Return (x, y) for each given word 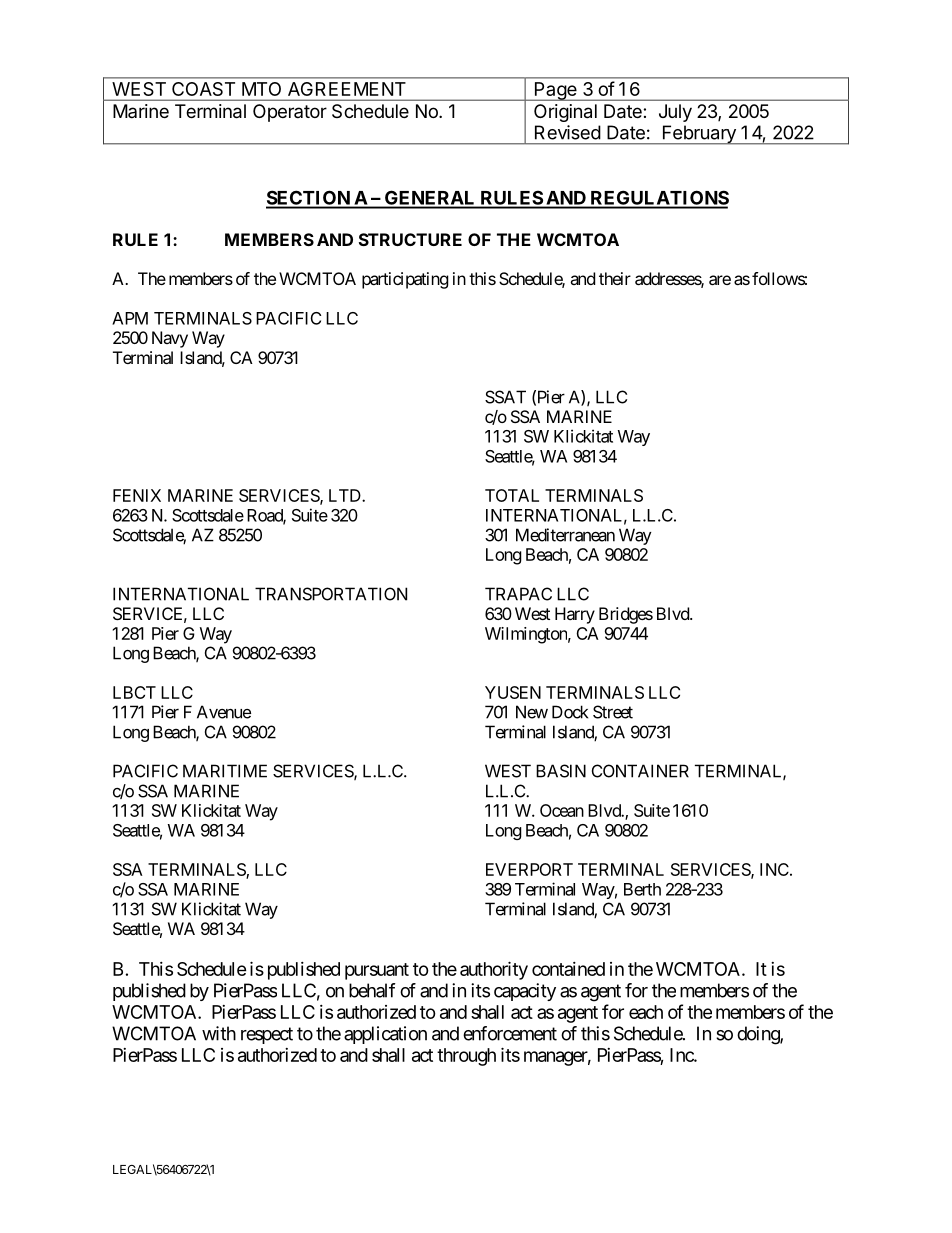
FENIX (137, 495)
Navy (170, 339)
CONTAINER (640, 771)
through (466, 1057)
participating (405, 280)
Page (555, 91)
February (699, 135)
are (720, 280)
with (219, 1033)
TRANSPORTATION (331, 594)
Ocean (562, 810)
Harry (575, 615)
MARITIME (225, 771)
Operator (290, 113)
